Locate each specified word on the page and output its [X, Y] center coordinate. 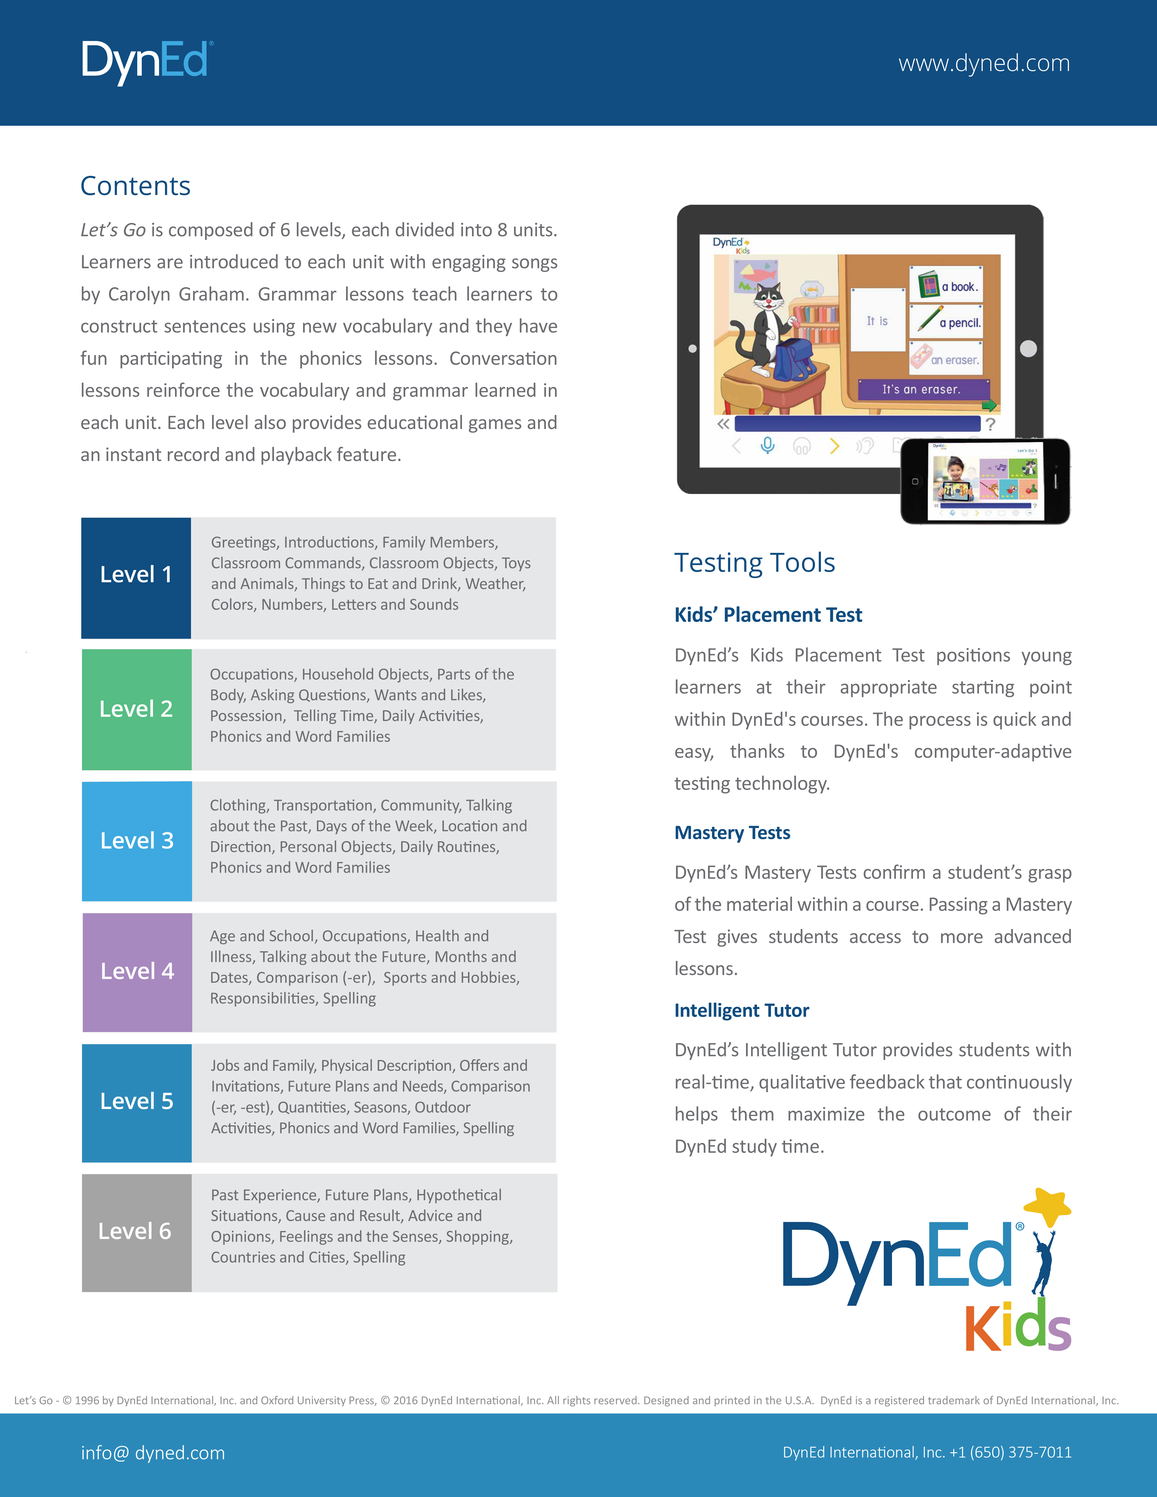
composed [211, 231]
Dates [230, 978]
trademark [954, 1400]
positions [973, 656]
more [962, 938]
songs [534, 265]
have [538, 325]
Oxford [277, 1400]
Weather [495, 584]
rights [576, 1401]
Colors [233, 605]
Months [461, 956]
